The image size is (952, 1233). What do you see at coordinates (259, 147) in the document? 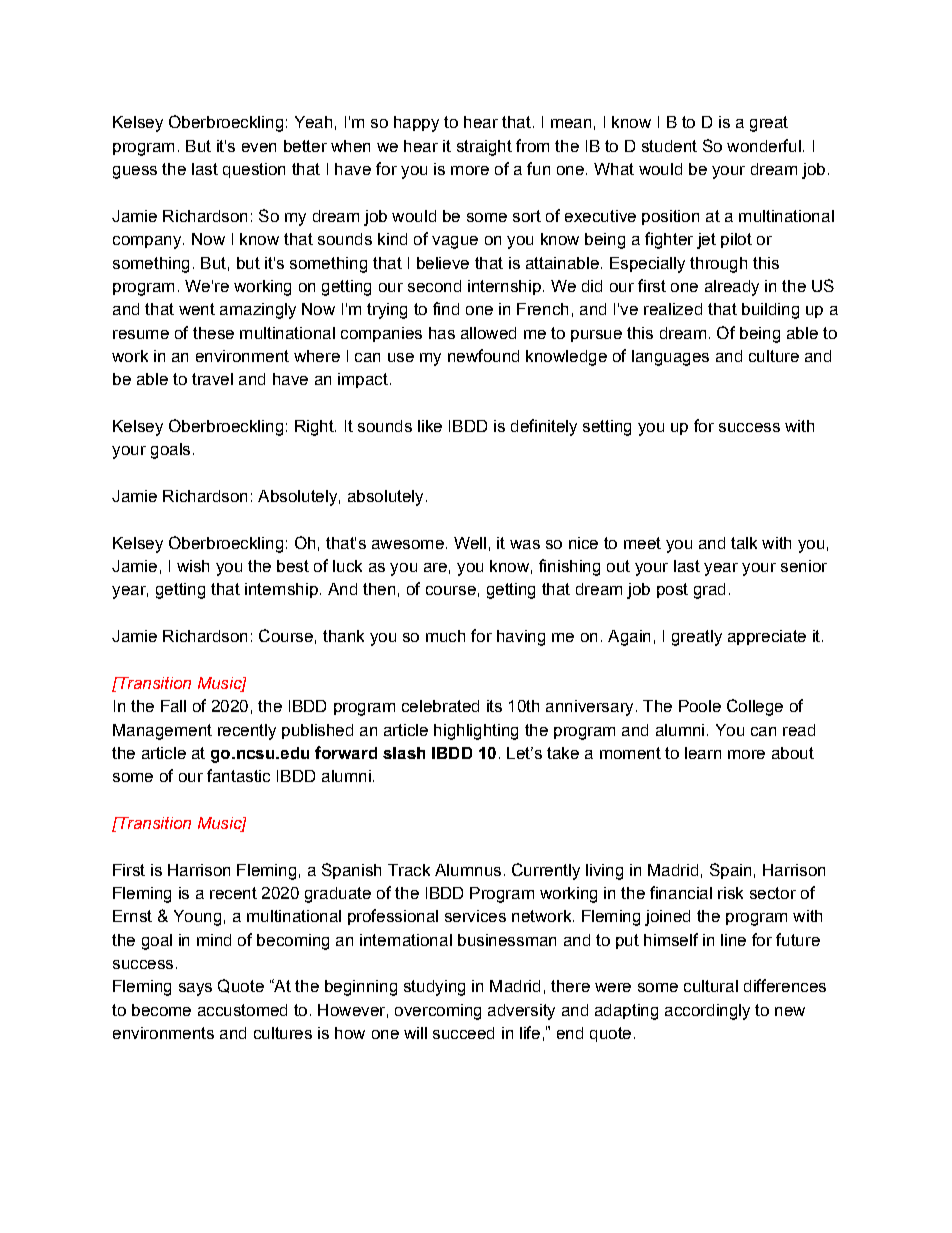
I see `even` at bounding box center [259, 147].
